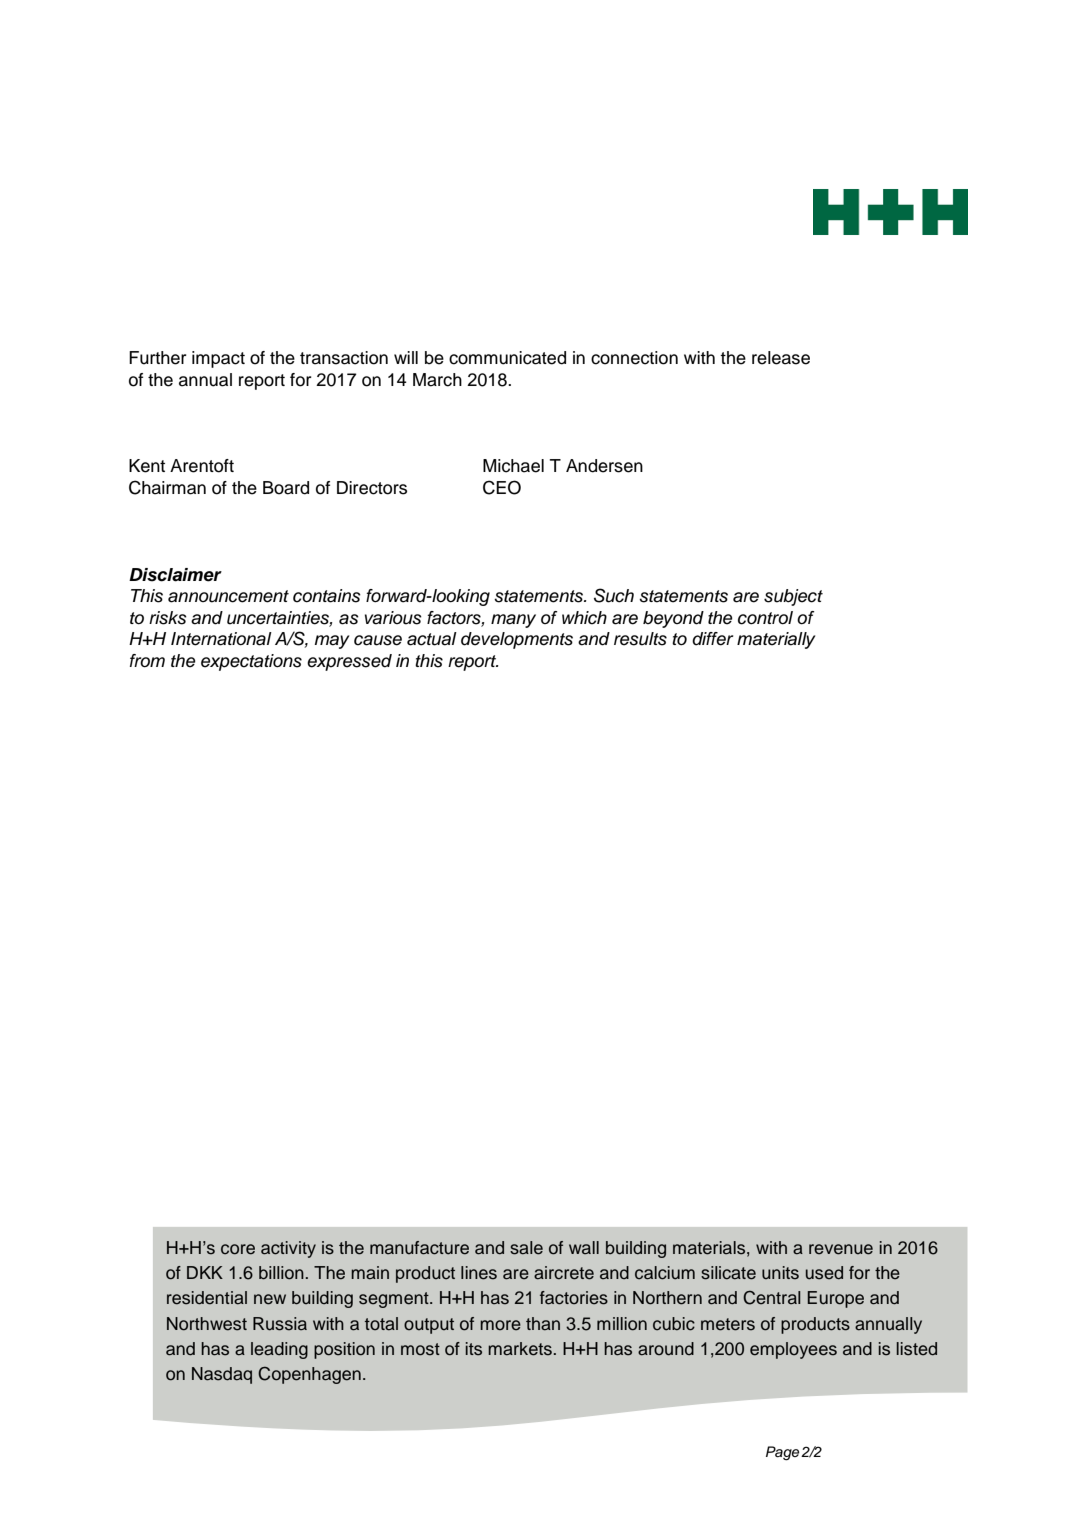 This image has height=1524, width=1078. I want to click on Nasdaq, so click(222, 1375).
